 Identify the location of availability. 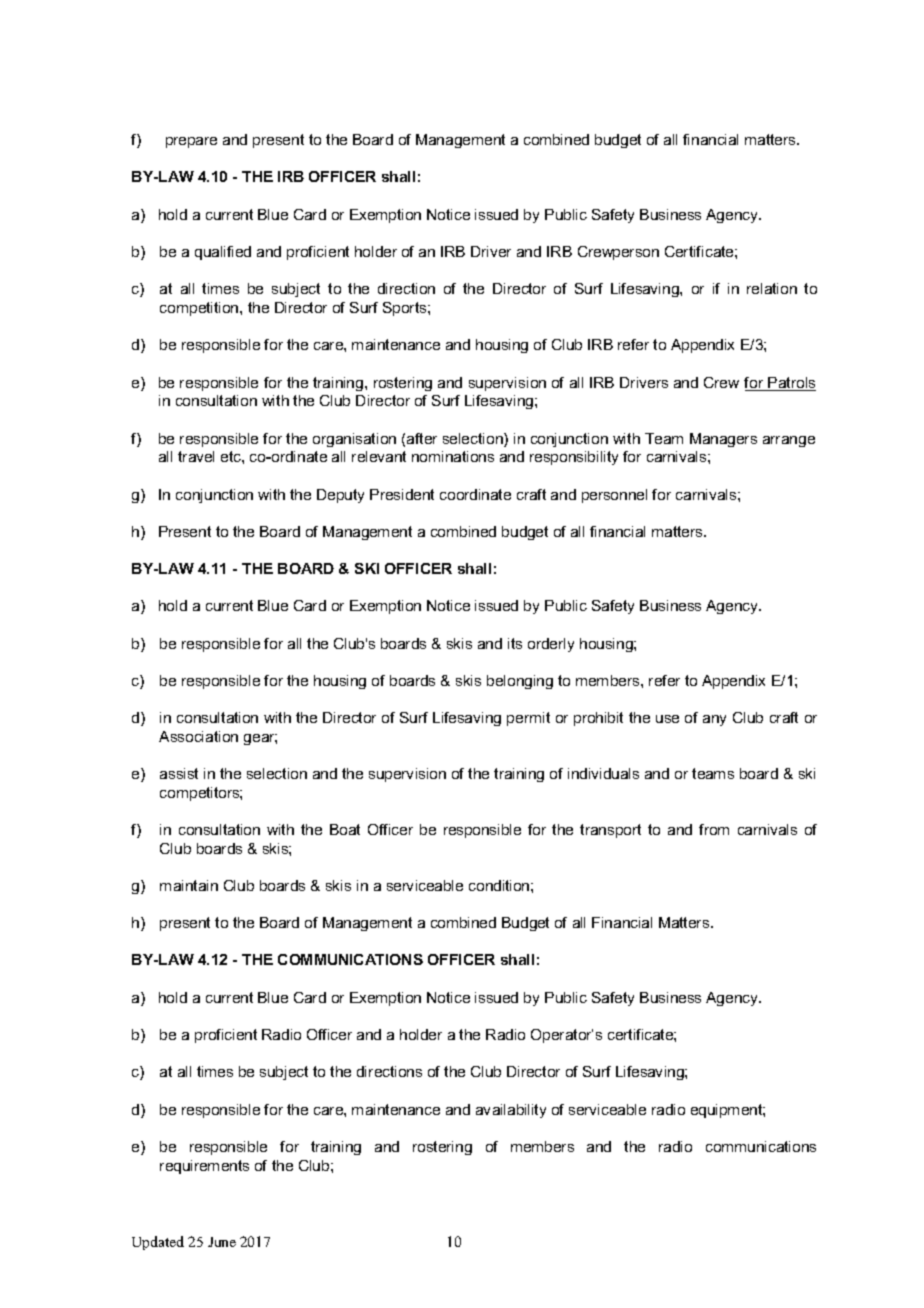
(511, 1111).
